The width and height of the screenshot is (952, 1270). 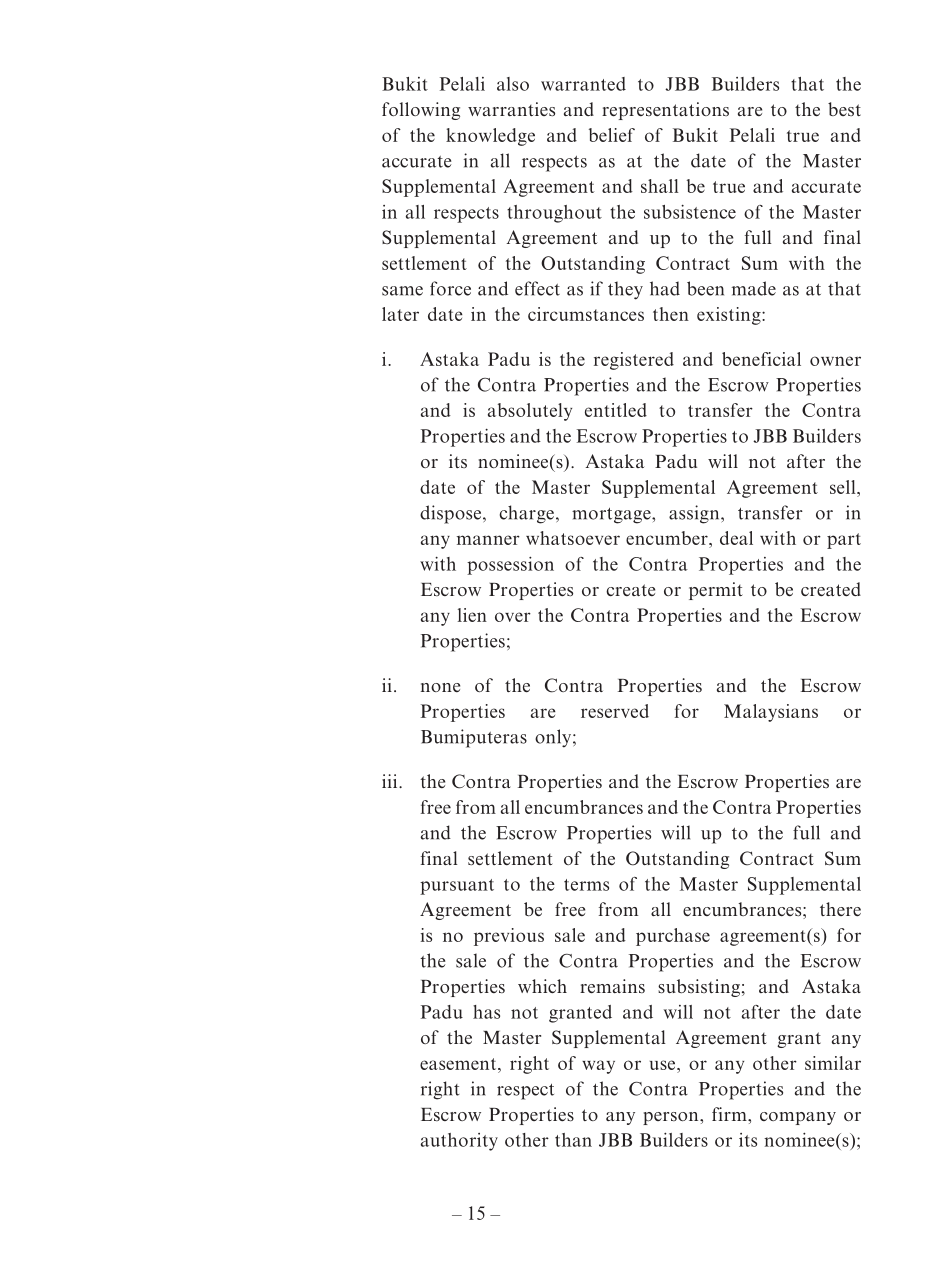 I want to click on dispose, so click(x=450, y=514).
